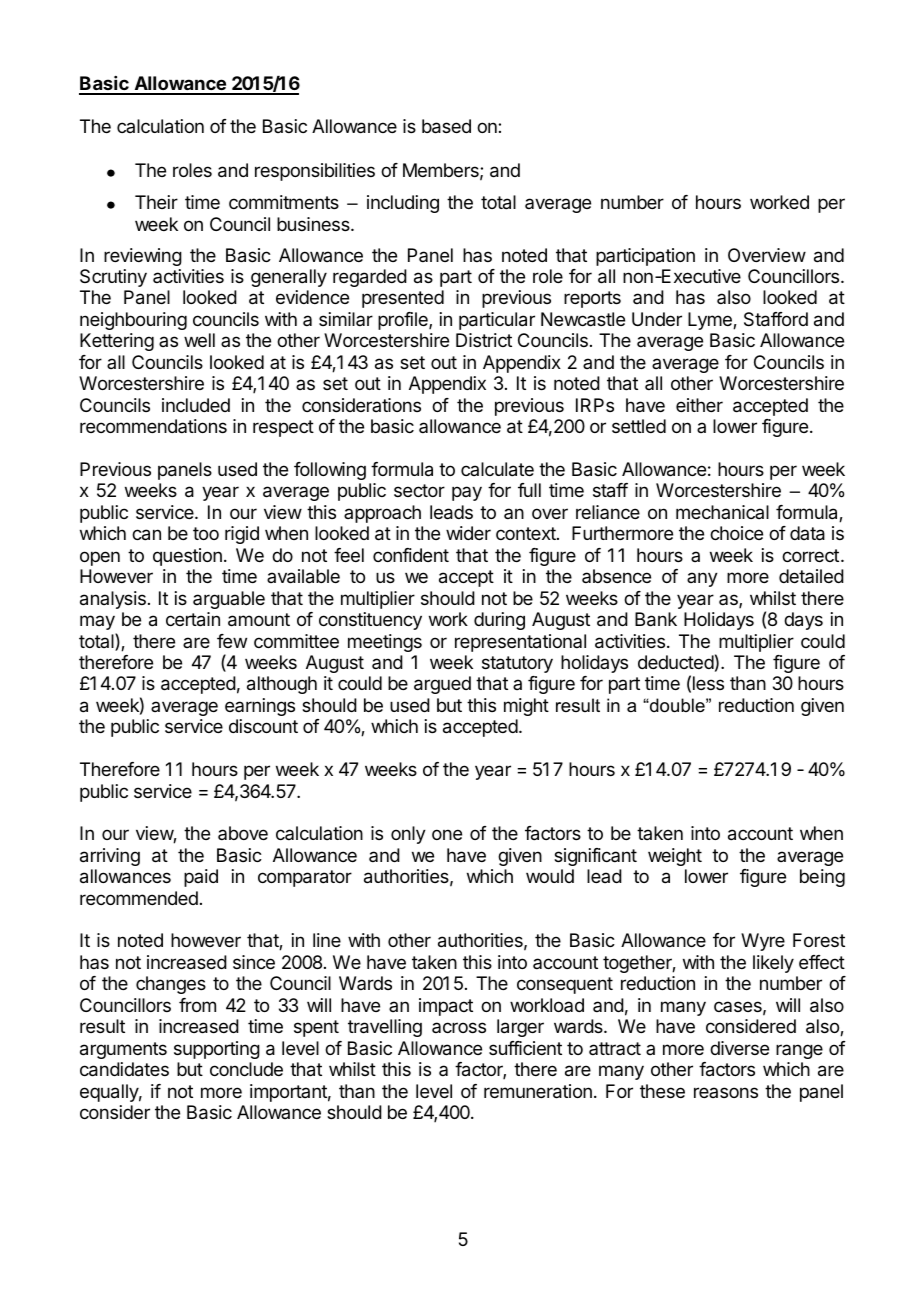 The height and width of the screenshot is (1308, 924). Describe the element at coordinates (468, 533) in the screenshot. I see `wider` at that location.
